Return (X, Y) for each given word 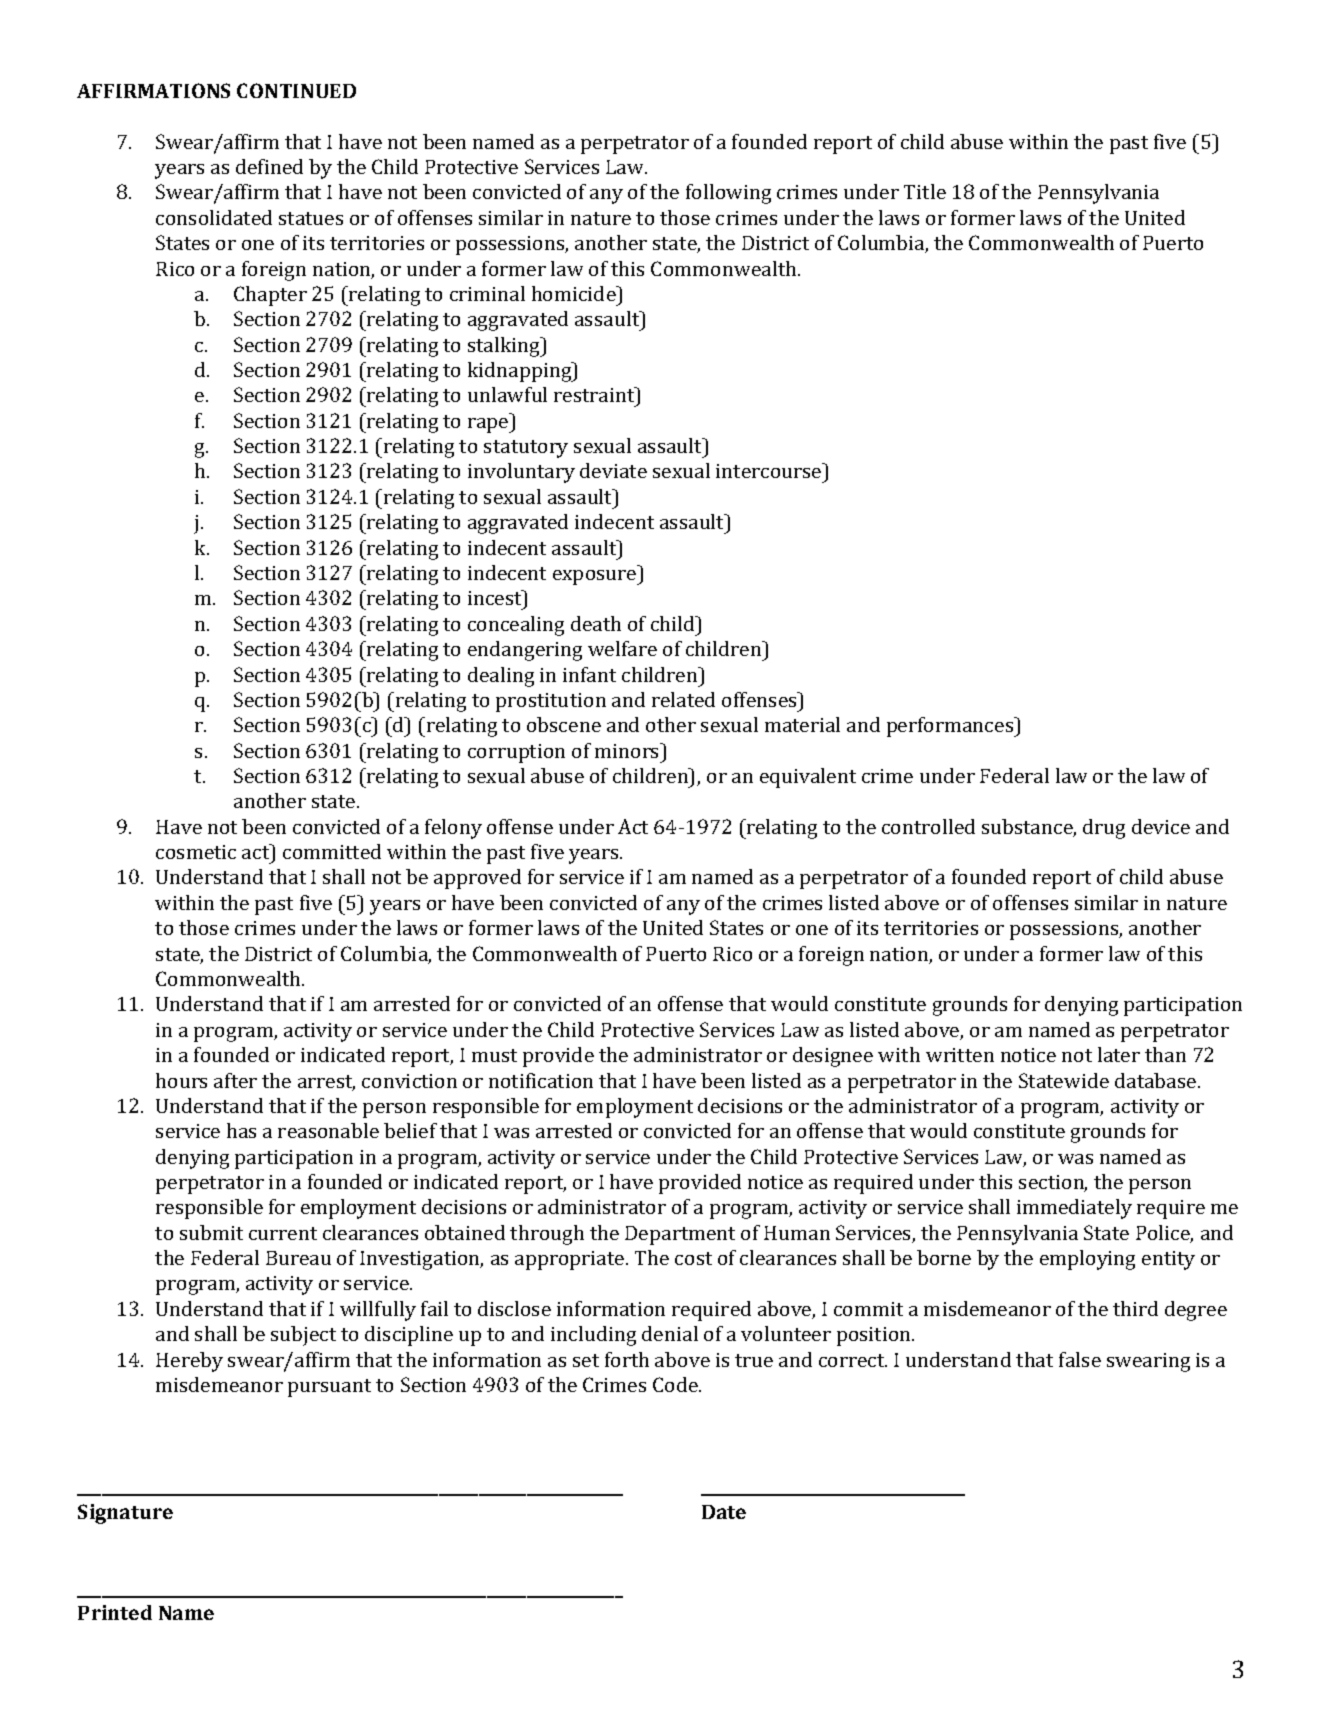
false (1080, 1359)
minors (628, 750)
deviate (613, 470)
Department (680, 1235)
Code (676, 1384)
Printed (115, 1612)
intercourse (770, 470)
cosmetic (196, 852)
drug (1104, 829)
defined (269, 166)
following (728, 194)
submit (211, 1232)
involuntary (521, 473)
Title (925, 191)
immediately (1074, 1209)
